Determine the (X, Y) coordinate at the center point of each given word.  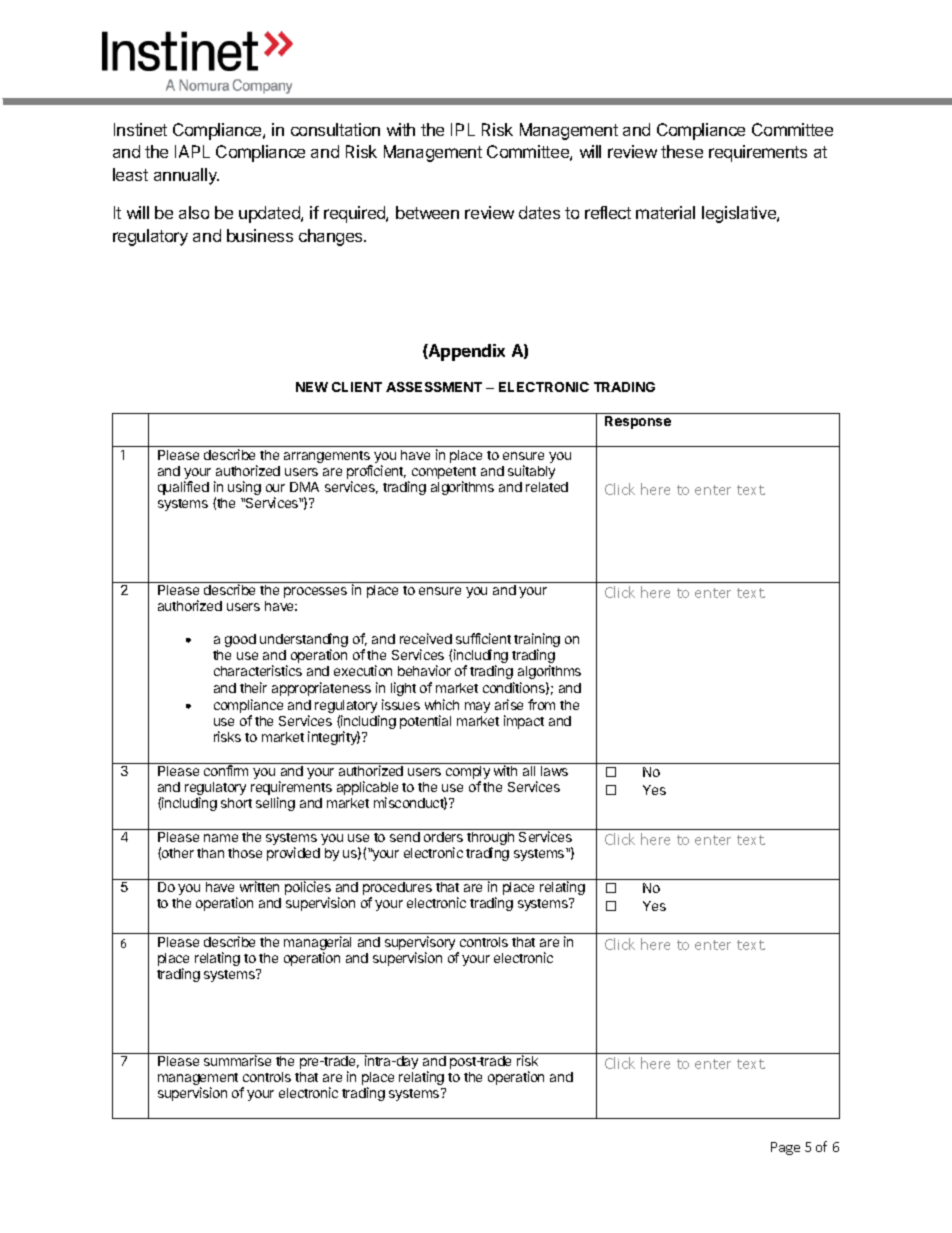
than (210, 853)
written (259, 886)
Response (638, 422)
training (537, 641)
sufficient (483, 638)
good (240, 640)
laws (554, 771)
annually (186, 176)
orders (443, 837)
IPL (463, 129)
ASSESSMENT (434, 387)
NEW (312, 387)
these (682, 151)
